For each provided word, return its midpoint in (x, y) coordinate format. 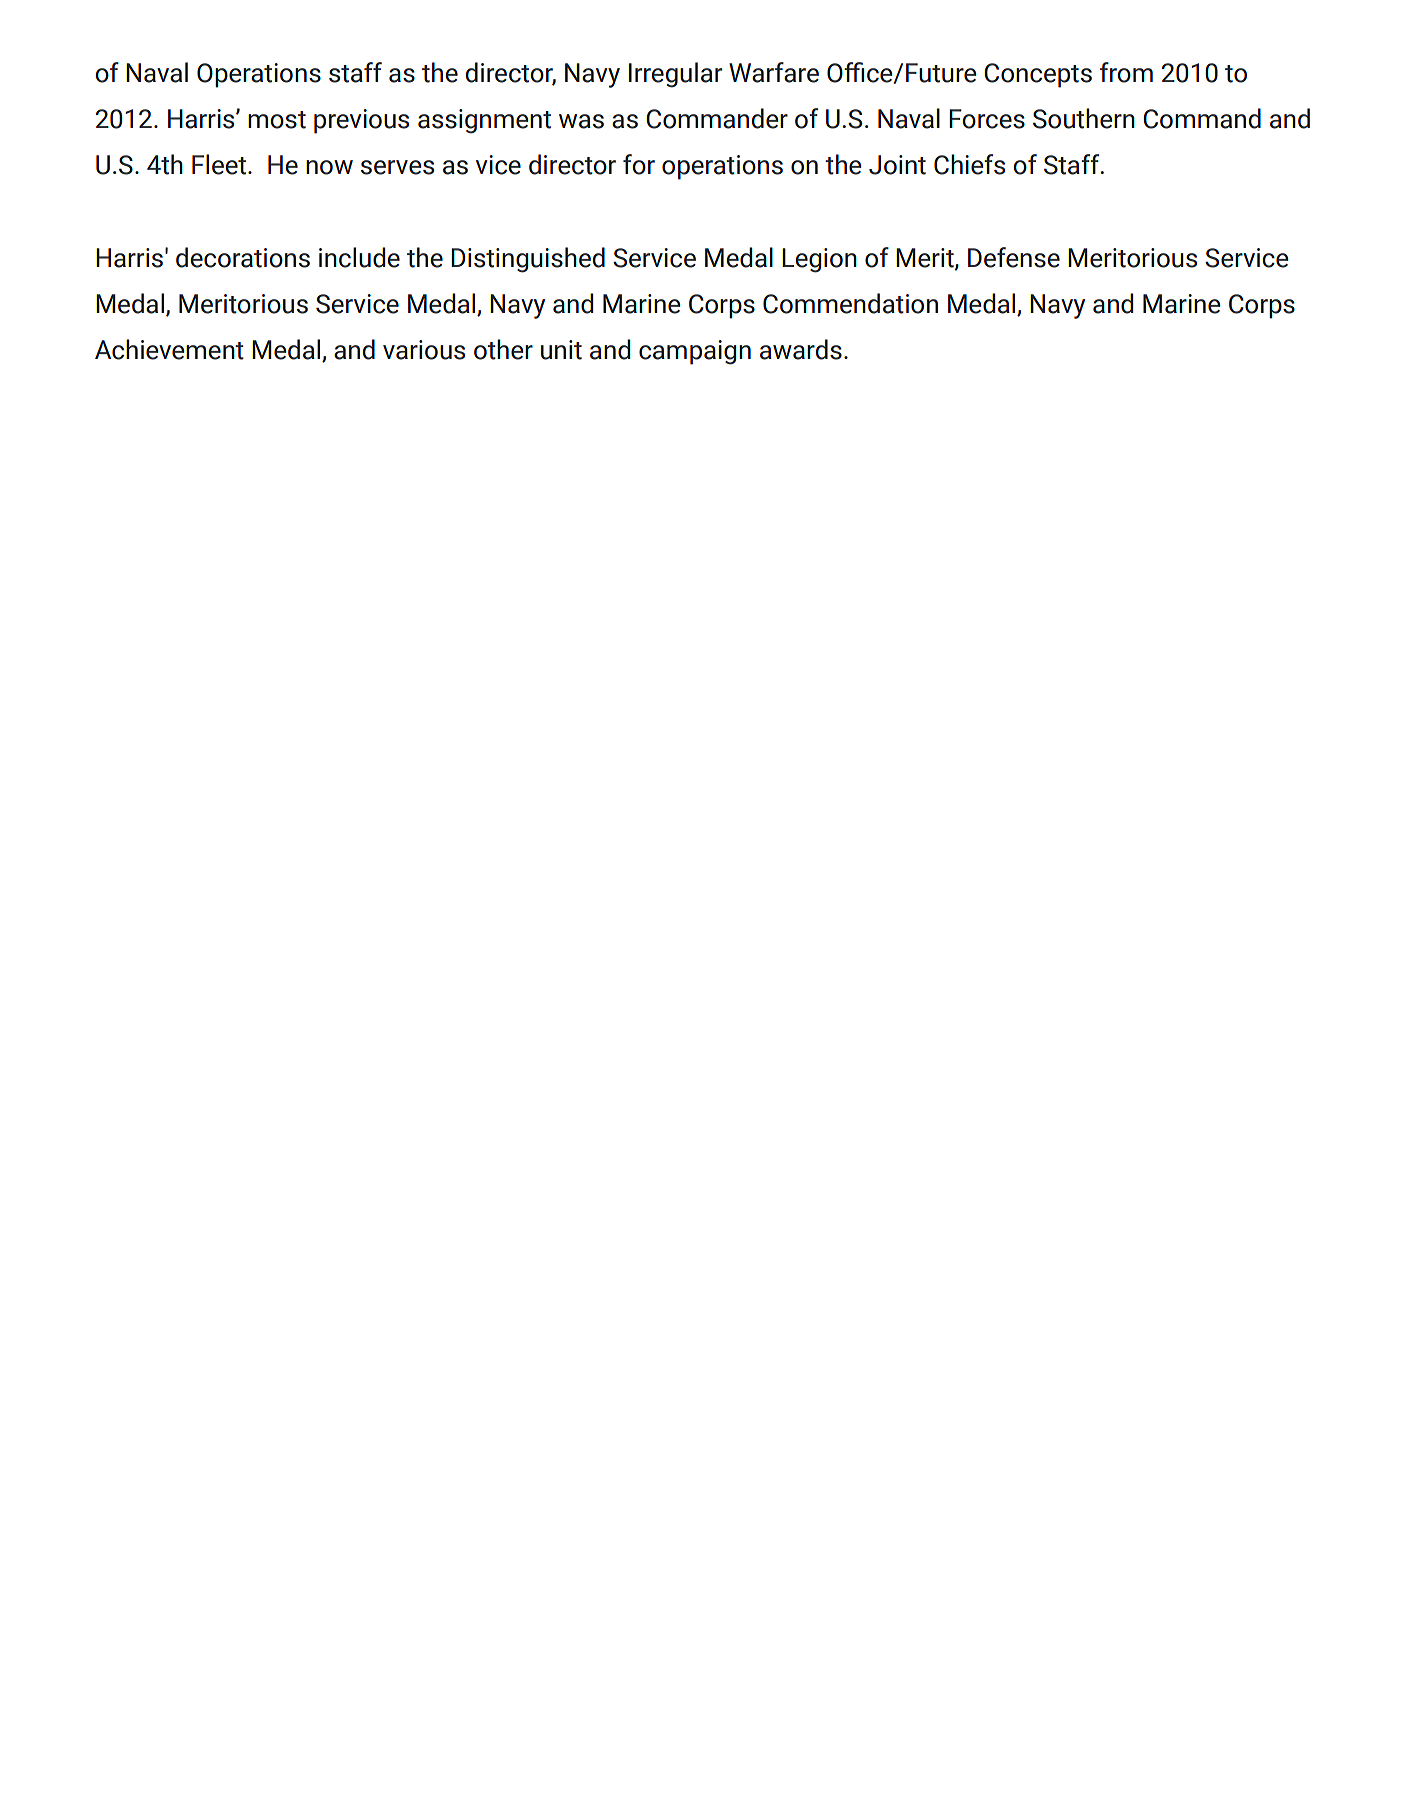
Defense (1014, 257)
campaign (695, 352)
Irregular (675, 75)
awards (801, 349)
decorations (243, 257)
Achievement (169, 349)
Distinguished (528, 260)
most (277, 120)
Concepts (1038, 75)
